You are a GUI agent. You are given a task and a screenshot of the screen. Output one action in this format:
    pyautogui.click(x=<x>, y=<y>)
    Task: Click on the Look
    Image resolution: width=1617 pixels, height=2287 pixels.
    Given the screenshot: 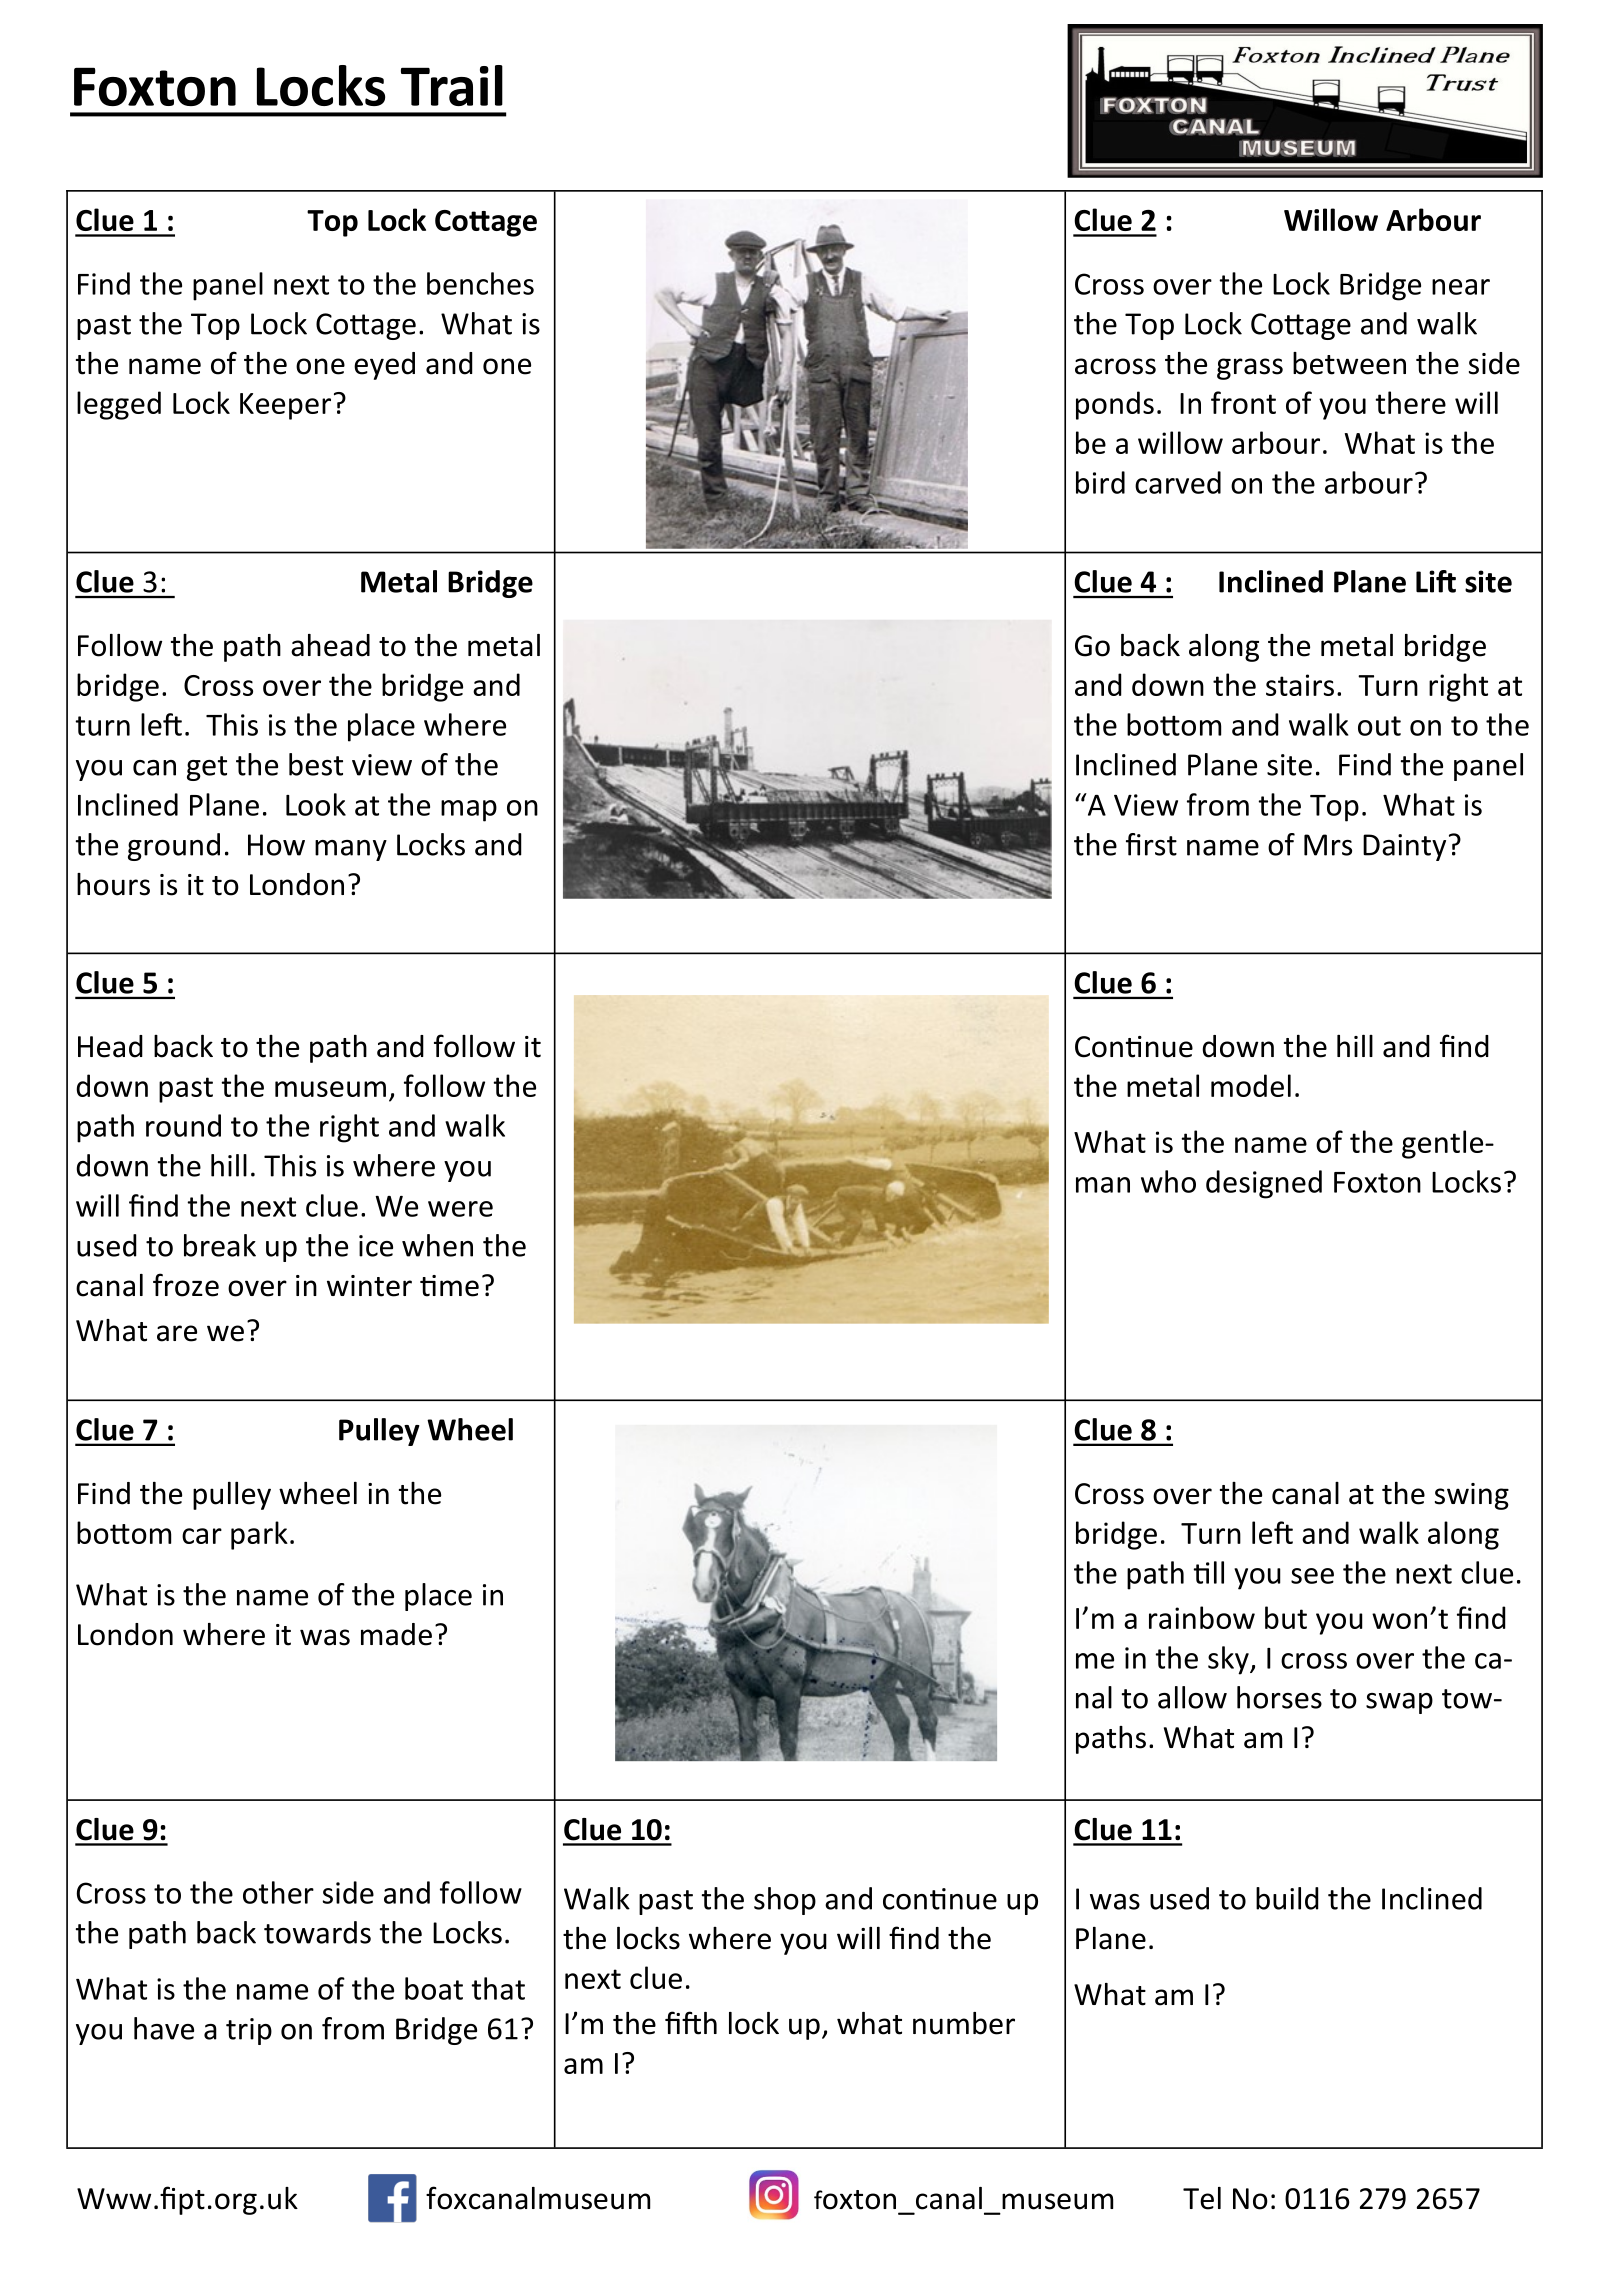 What is the action you would take?
    pyautogui.click(x=316, y=804)
